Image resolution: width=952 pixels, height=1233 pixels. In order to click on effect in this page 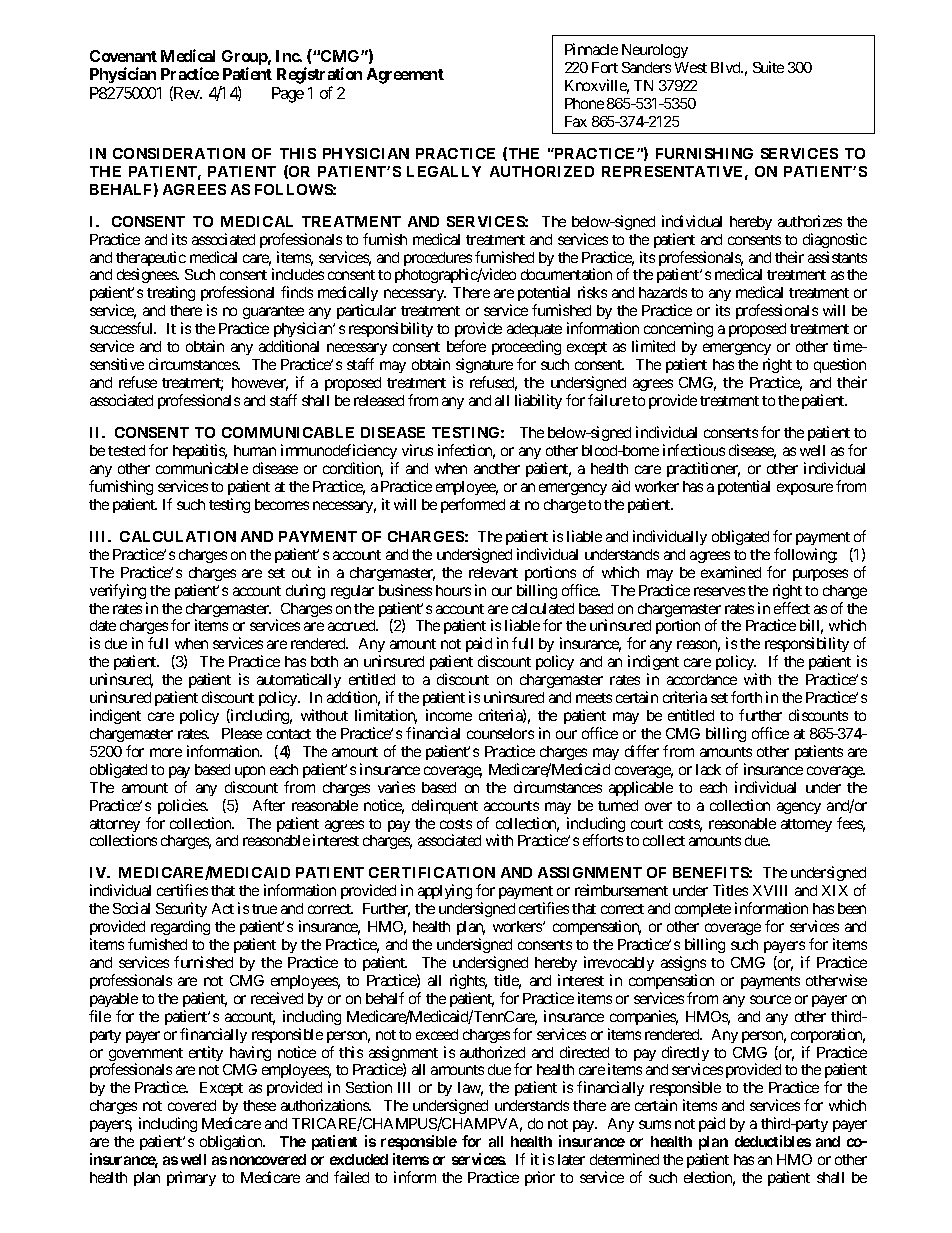, I will do `click(792, 608)`.
